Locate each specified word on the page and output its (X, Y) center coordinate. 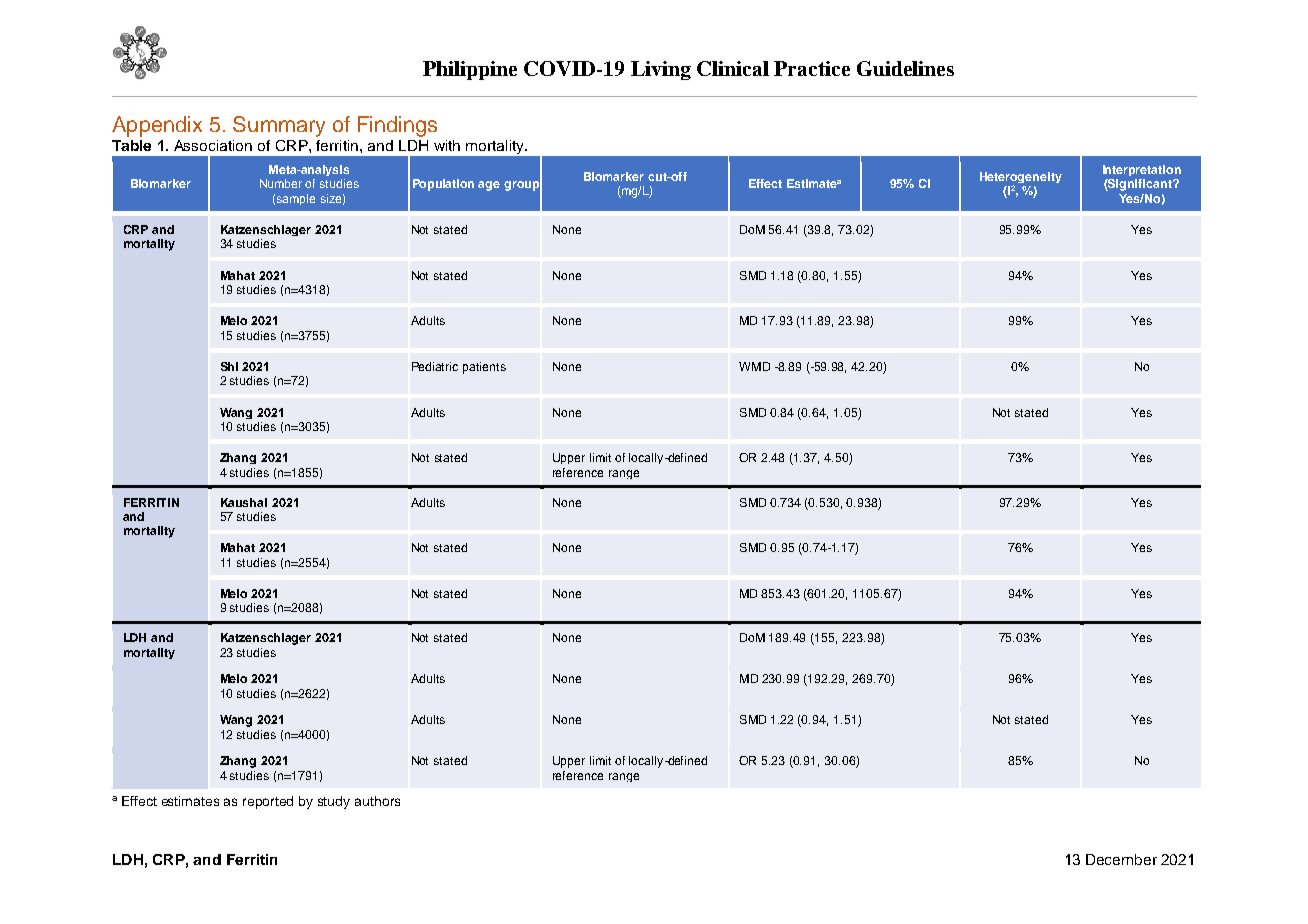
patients (484, 368)
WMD (754, 366)
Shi (229, 366)
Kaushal (244, 502)
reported (268, 802)
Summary (279, 126)
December (1121, 859)
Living (661, 70)
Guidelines (905, 68)
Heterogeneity (1021, 179)
